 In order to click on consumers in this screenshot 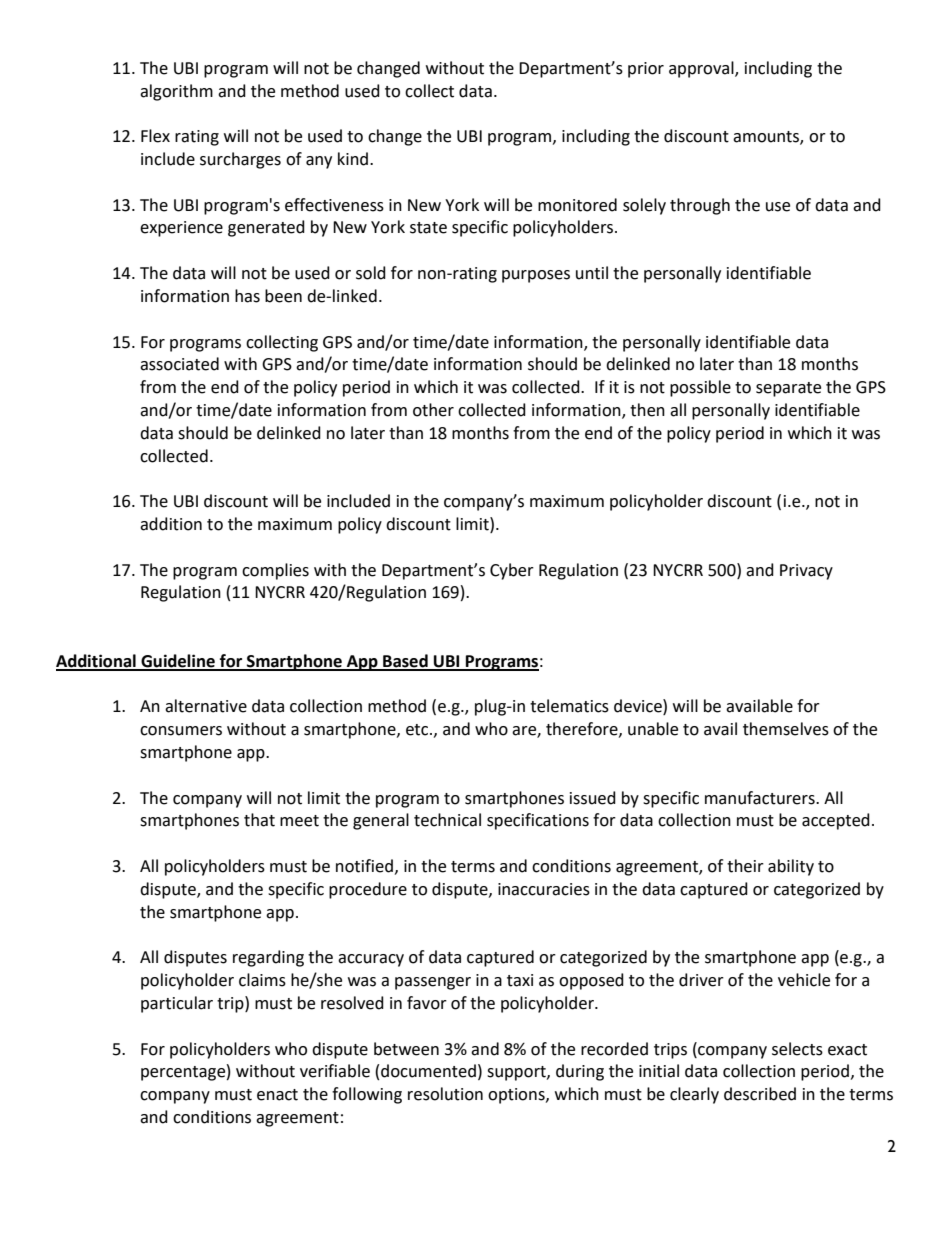, I will do `click(181, 731)`.
